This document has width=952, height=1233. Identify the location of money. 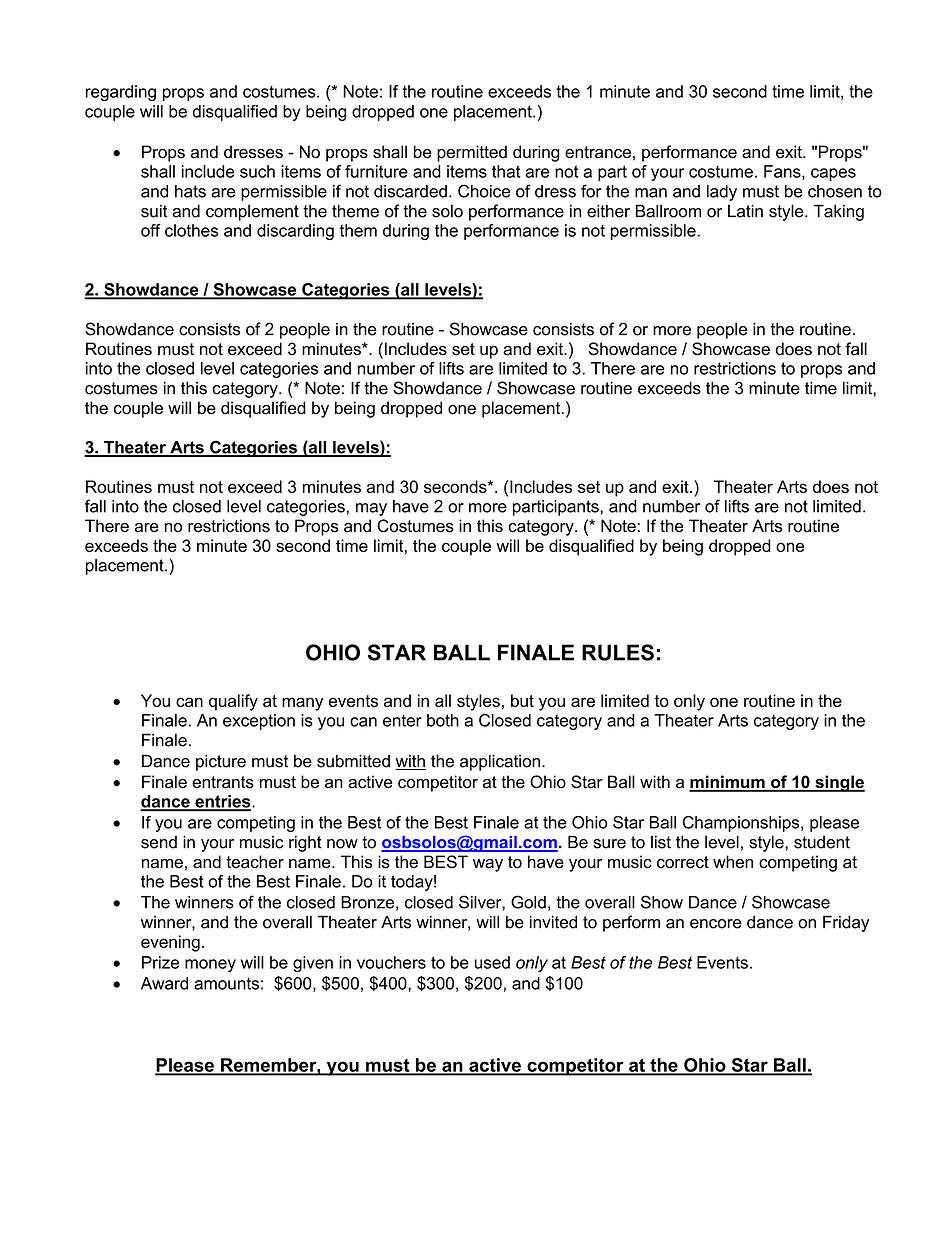
(210, 965).
